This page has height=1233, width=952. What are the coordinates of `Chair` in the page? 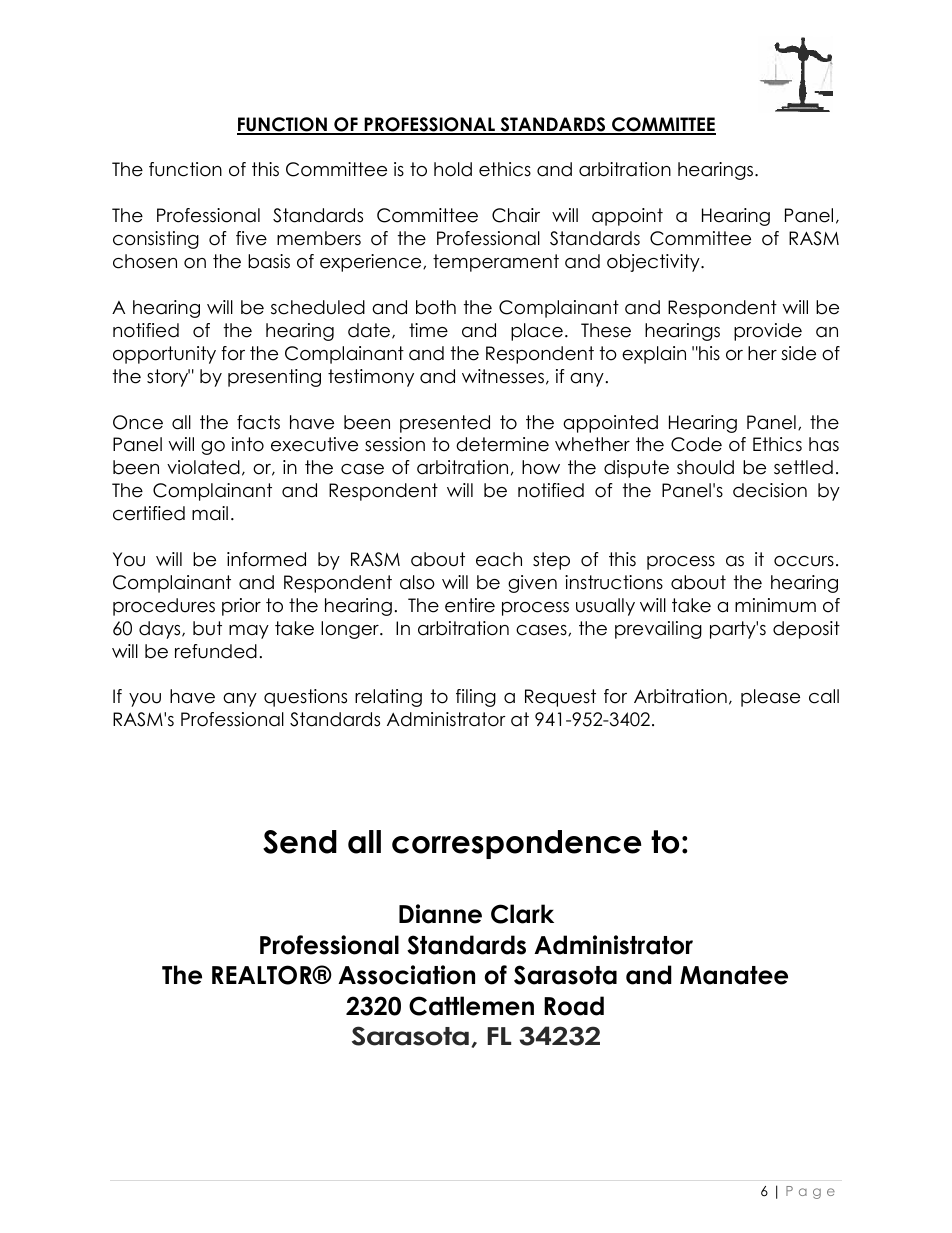 It's located at (516, 215).
